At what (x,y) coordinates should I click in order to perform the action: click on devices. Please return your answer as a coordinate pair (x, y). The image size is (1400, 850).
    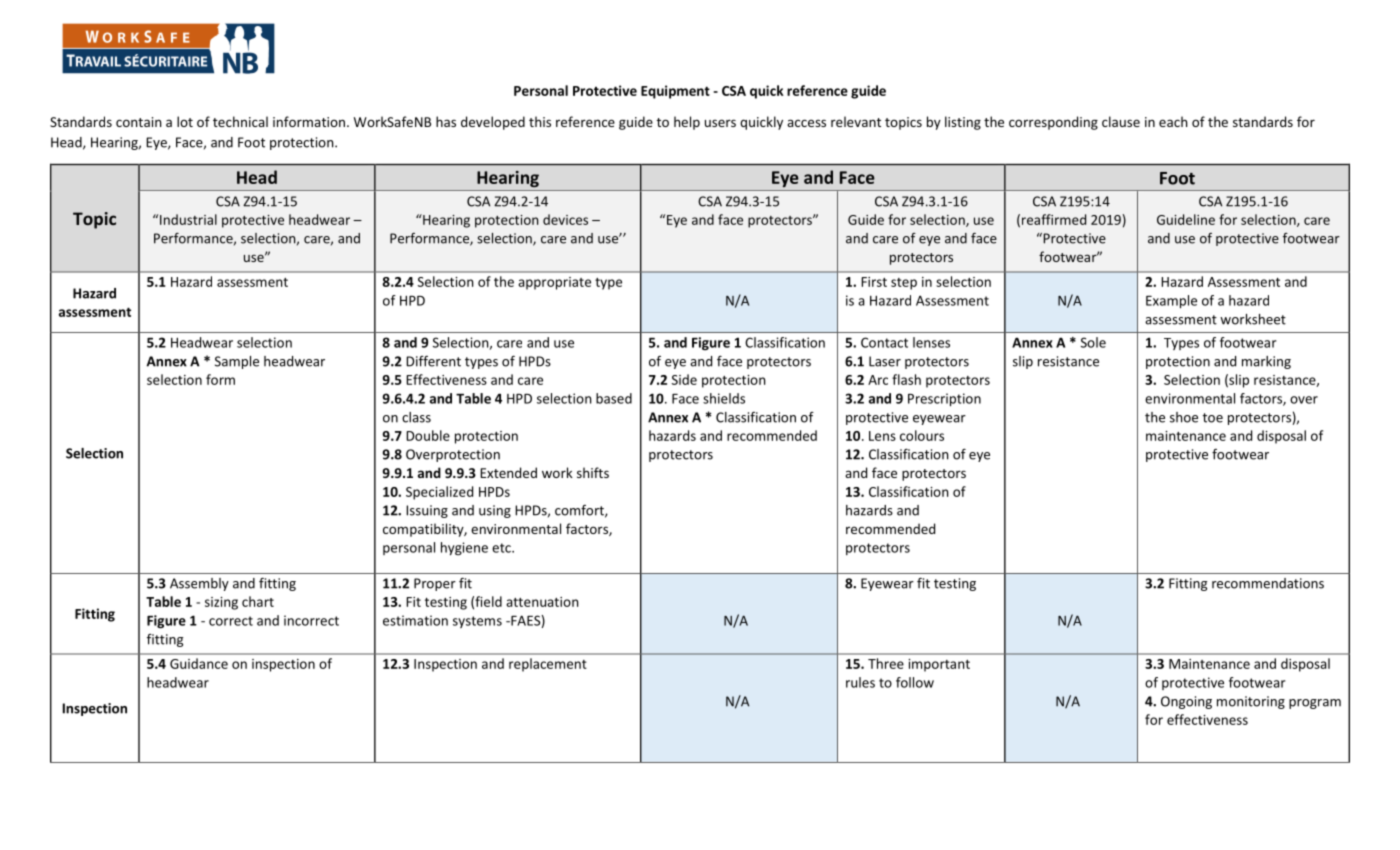
    Looking at the image, I should click on (565, 219).
